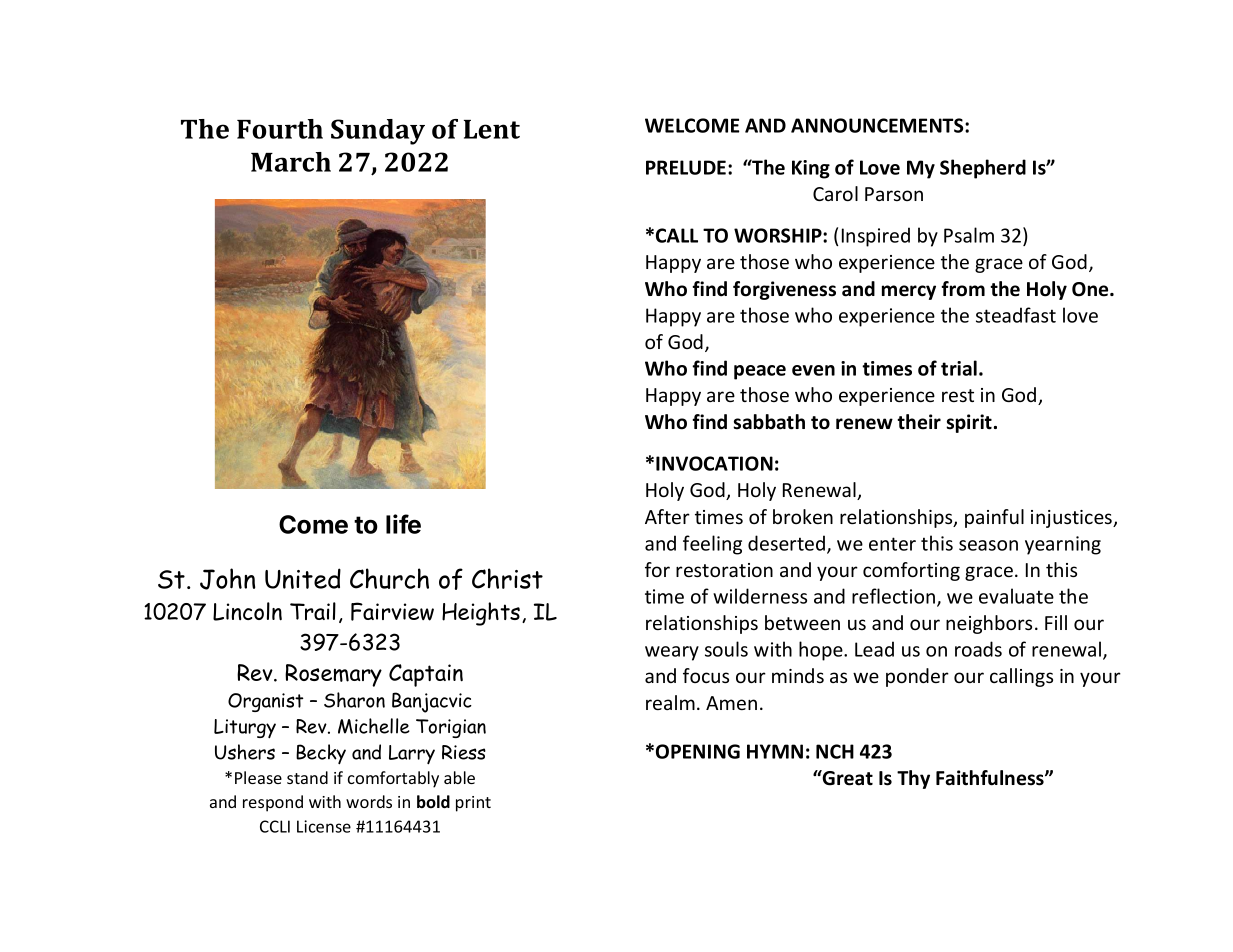 This document has width=1233, height=952. What do you see at coordinates (698, 751) in the document?
I see `OPENING` at bounding box center [698, 751].
